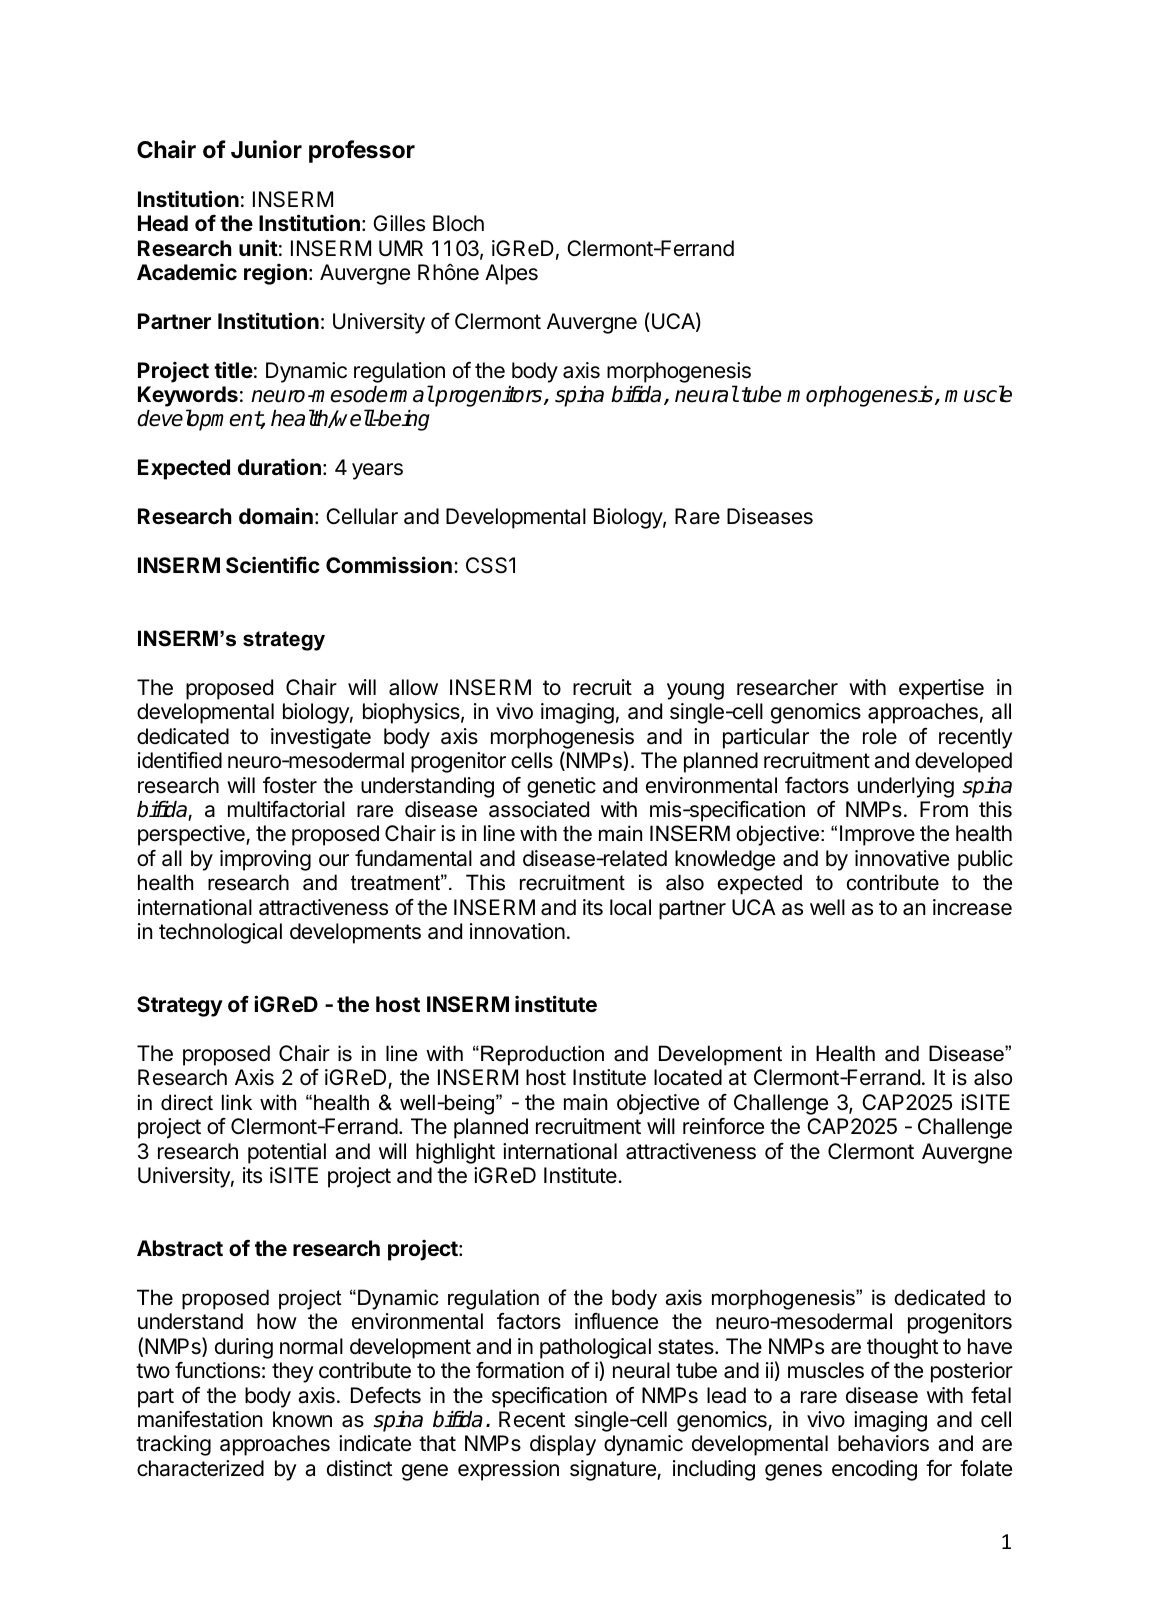  I want to click on display, so click(563, 1445).
